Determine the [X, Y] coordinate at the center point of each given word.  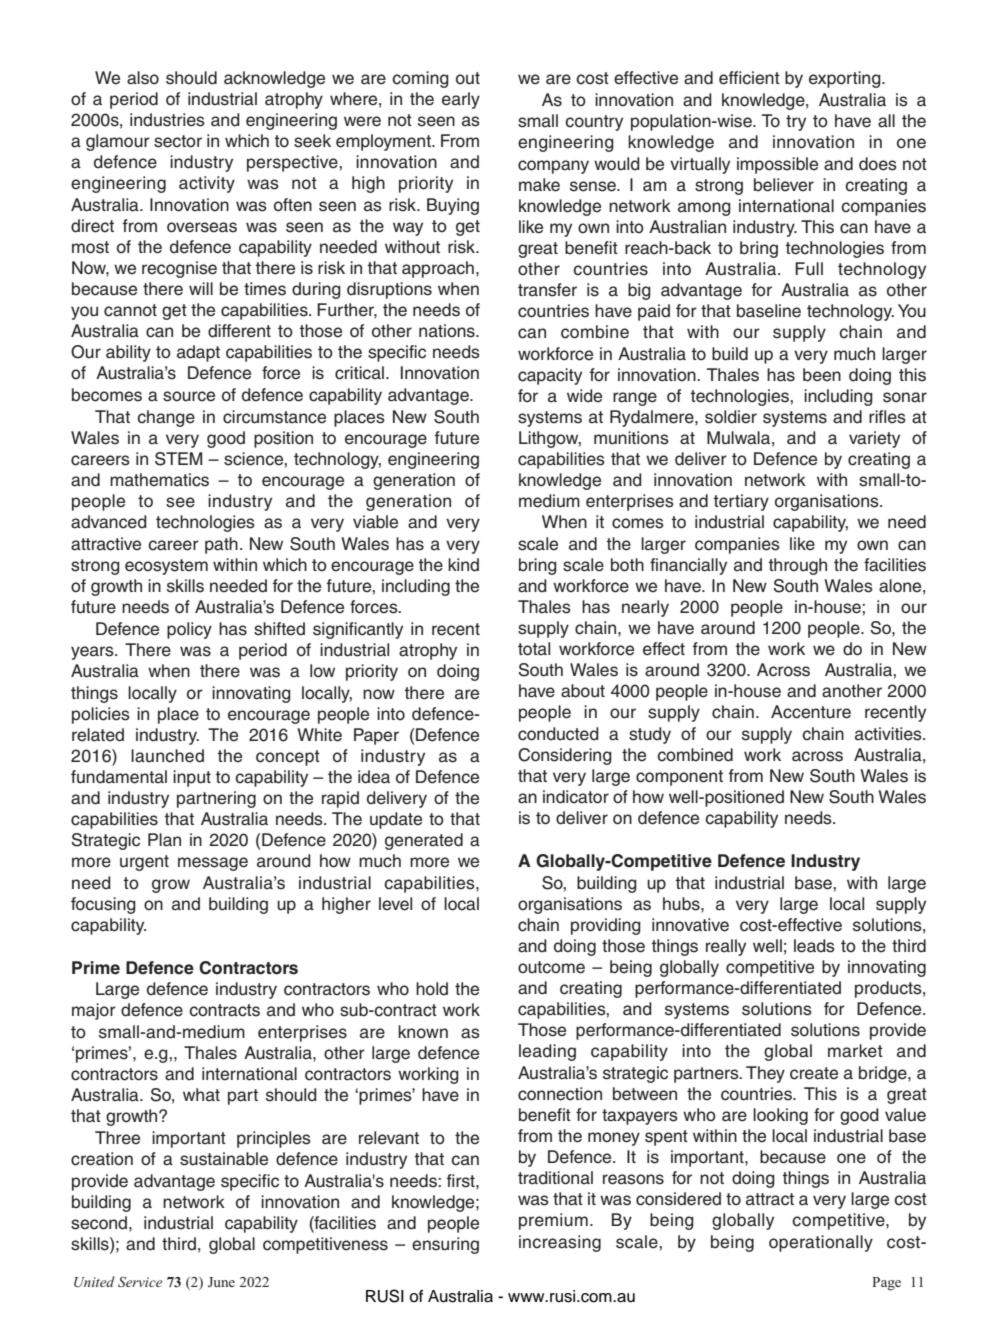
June [221, 1282]
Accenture [811, 712]
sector [178, 141]
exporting [846, 79]
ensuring [445, 1245]
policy [189, 630]
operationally [821, 1243]
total [534, 649]
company [553, 167]
